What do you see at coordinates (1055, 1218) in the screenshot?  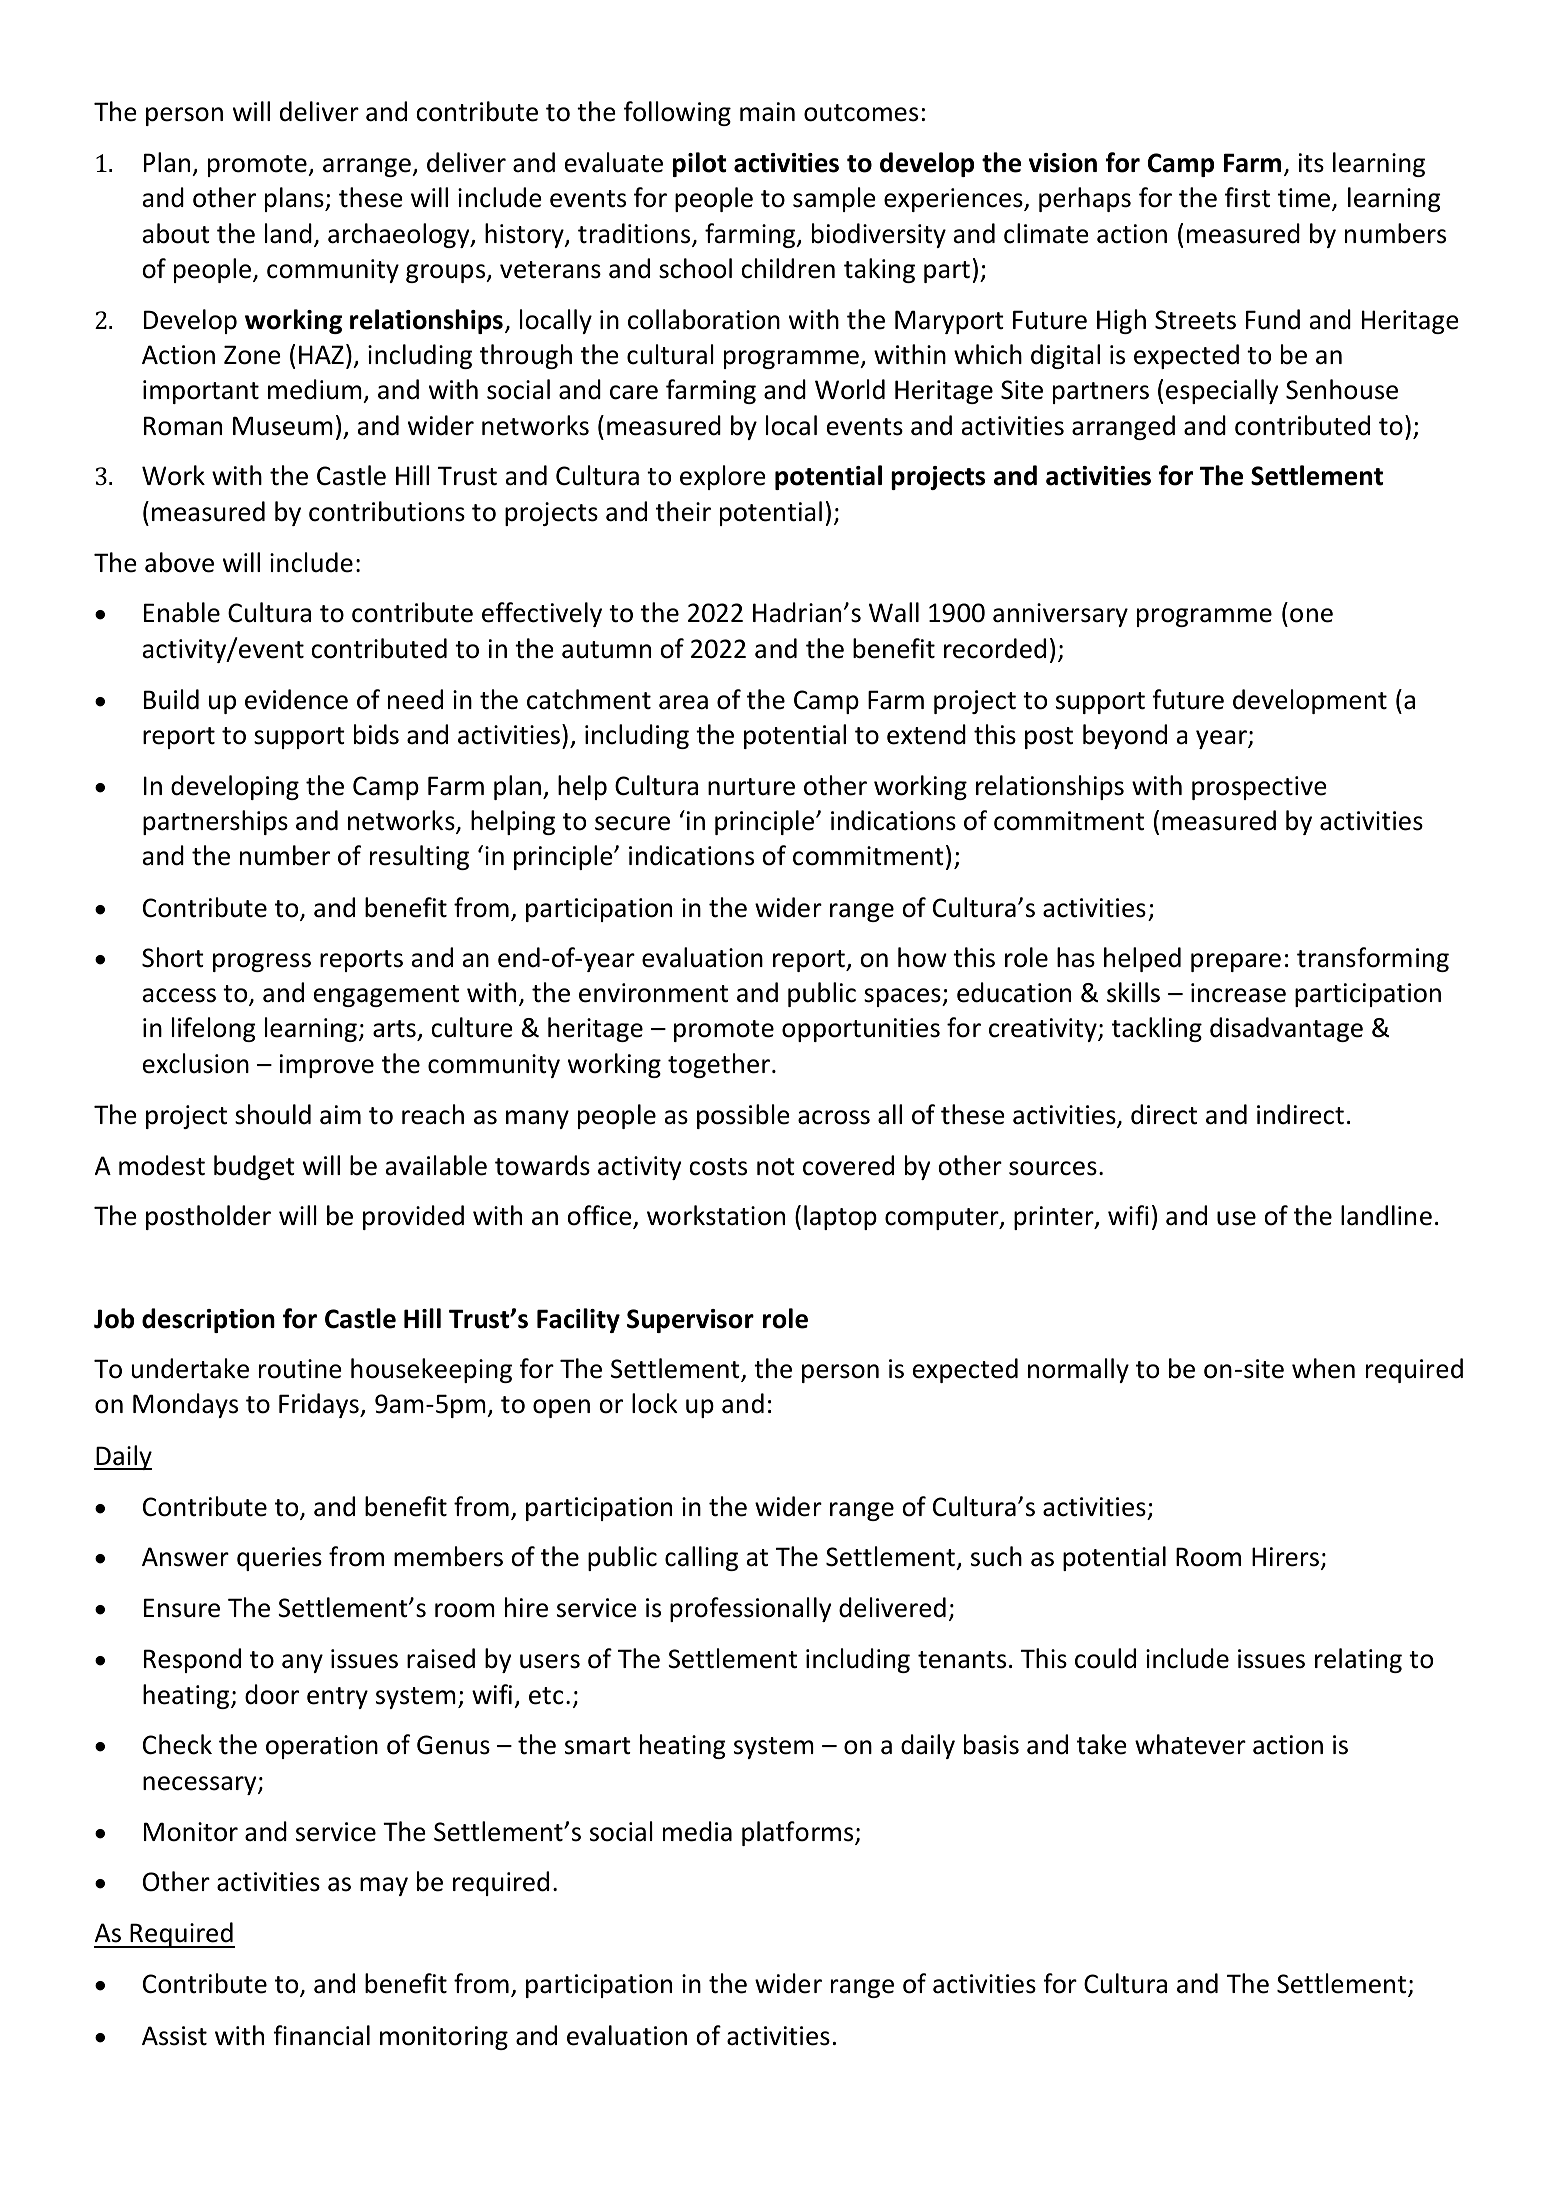 I see `printer` at bounding box center [1055, 1218].
